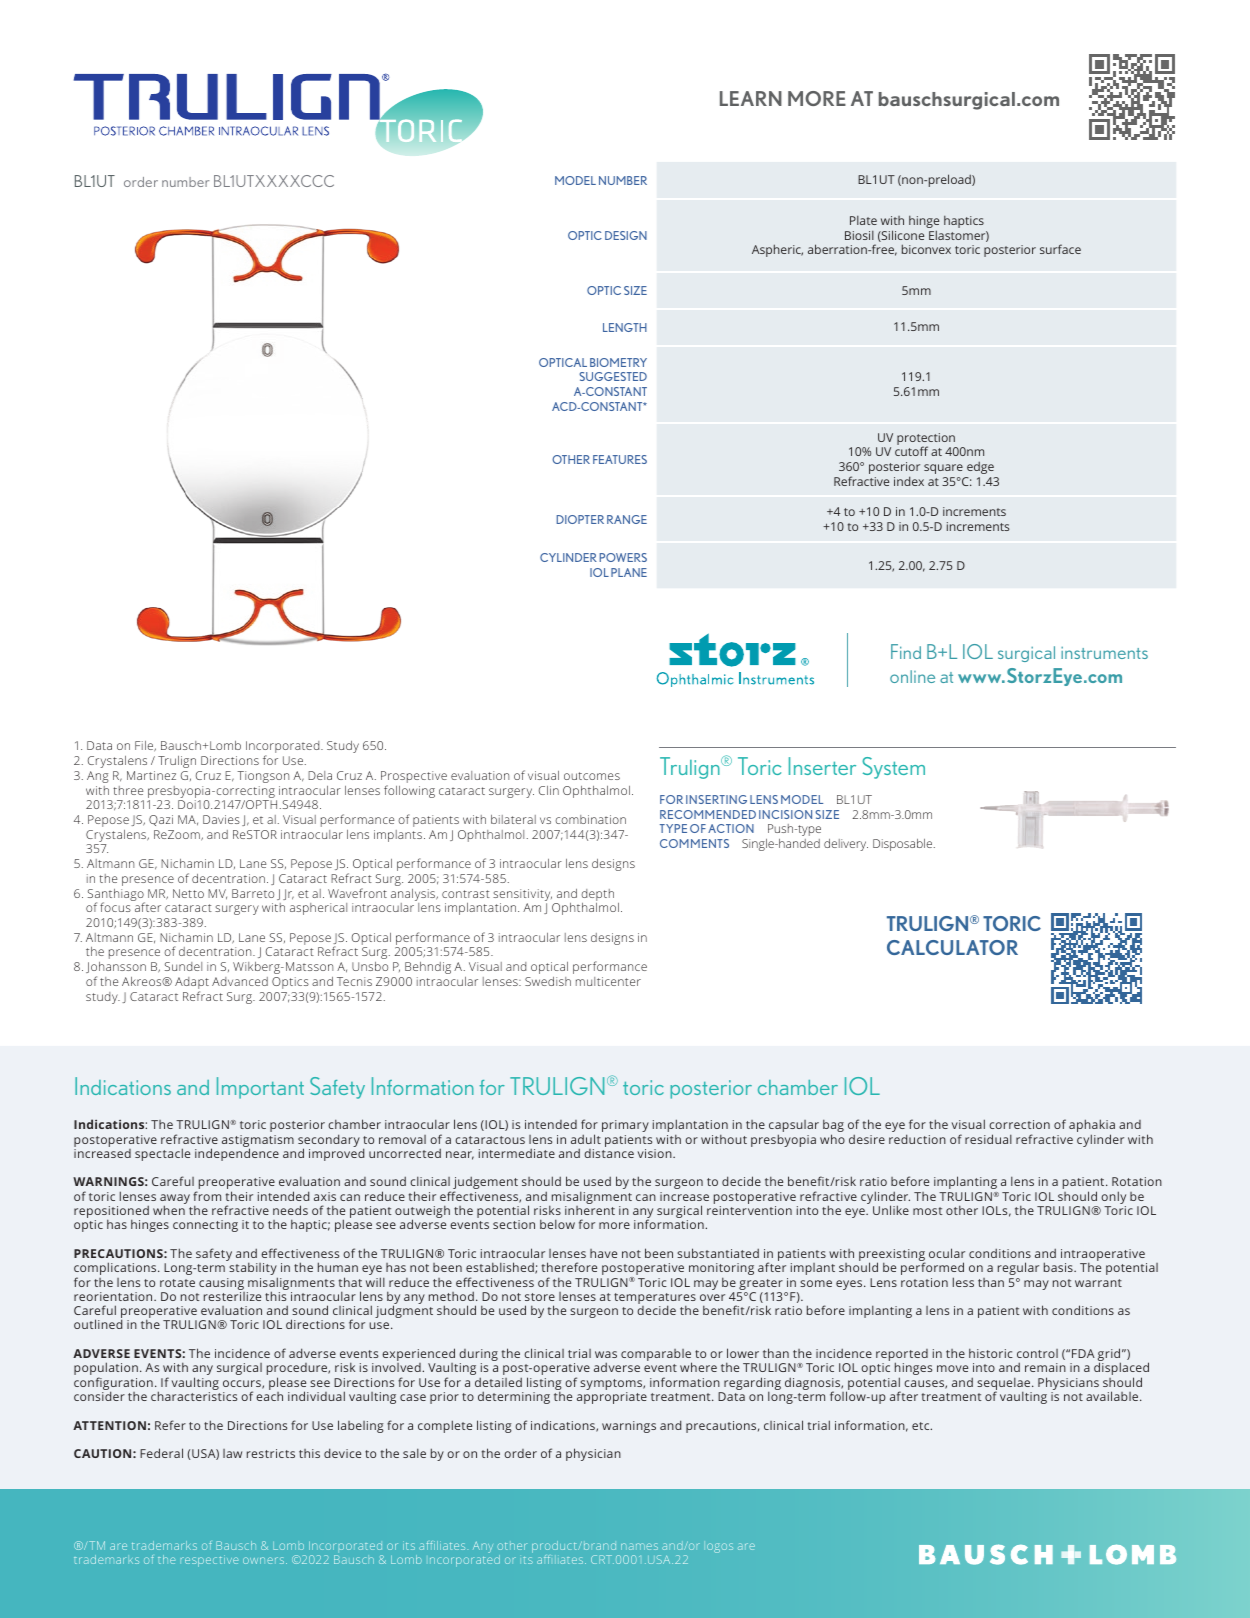 This page has width=1250, height=1618. What do you see at coordinates (592, 776) in the page?
I see `outcomes` at bounding box center [592, 776].
